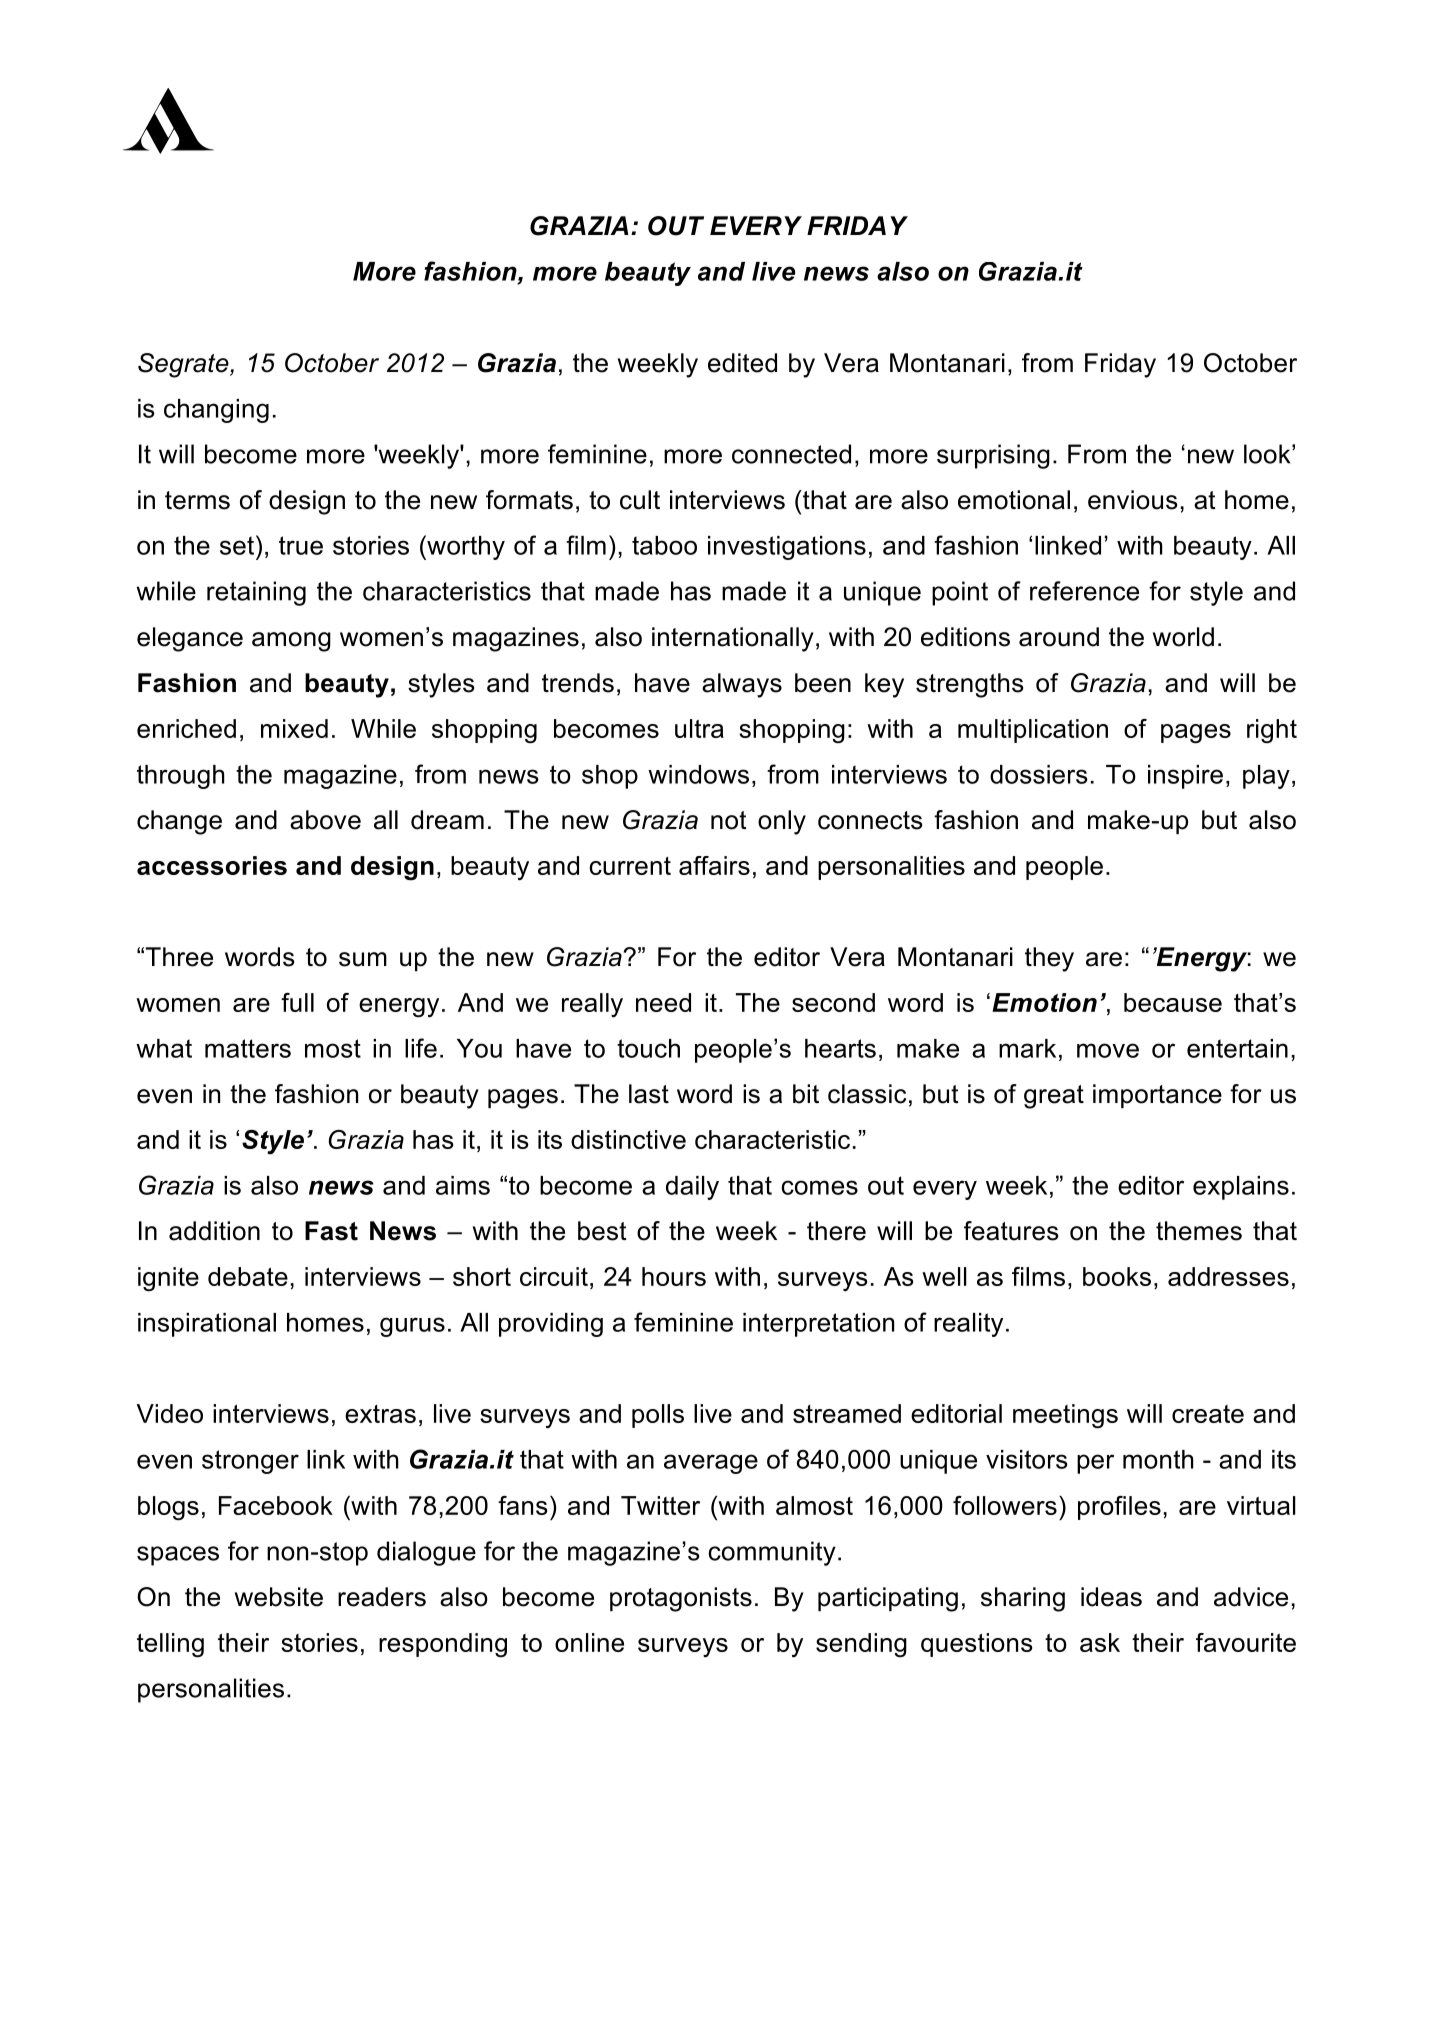 The height and width of the image is (2028, 1433). I want to click on inspirational, so click(207, 1325).
